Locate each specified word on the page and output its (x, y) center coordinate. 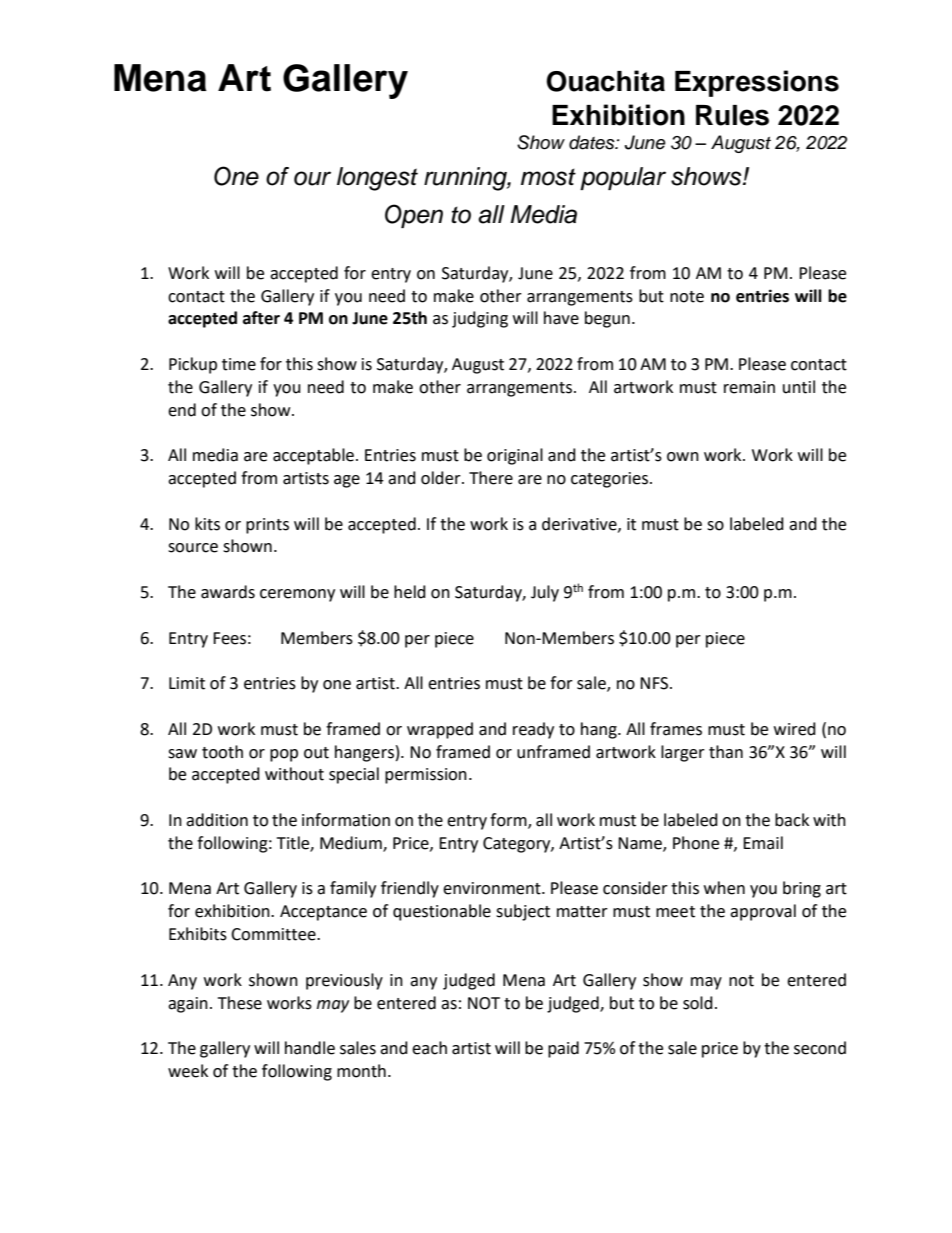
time (239, 364)
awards (228, 592)
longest (377, 179)
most (548, 177)
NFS (655, 683)
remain (749, 387)
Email (763, 843)
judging (480, 319)
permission (426, 776)
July (545, 593)
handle (310, 1048)
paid (563, 1049)
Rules (732, 115)
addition (217, 820)
